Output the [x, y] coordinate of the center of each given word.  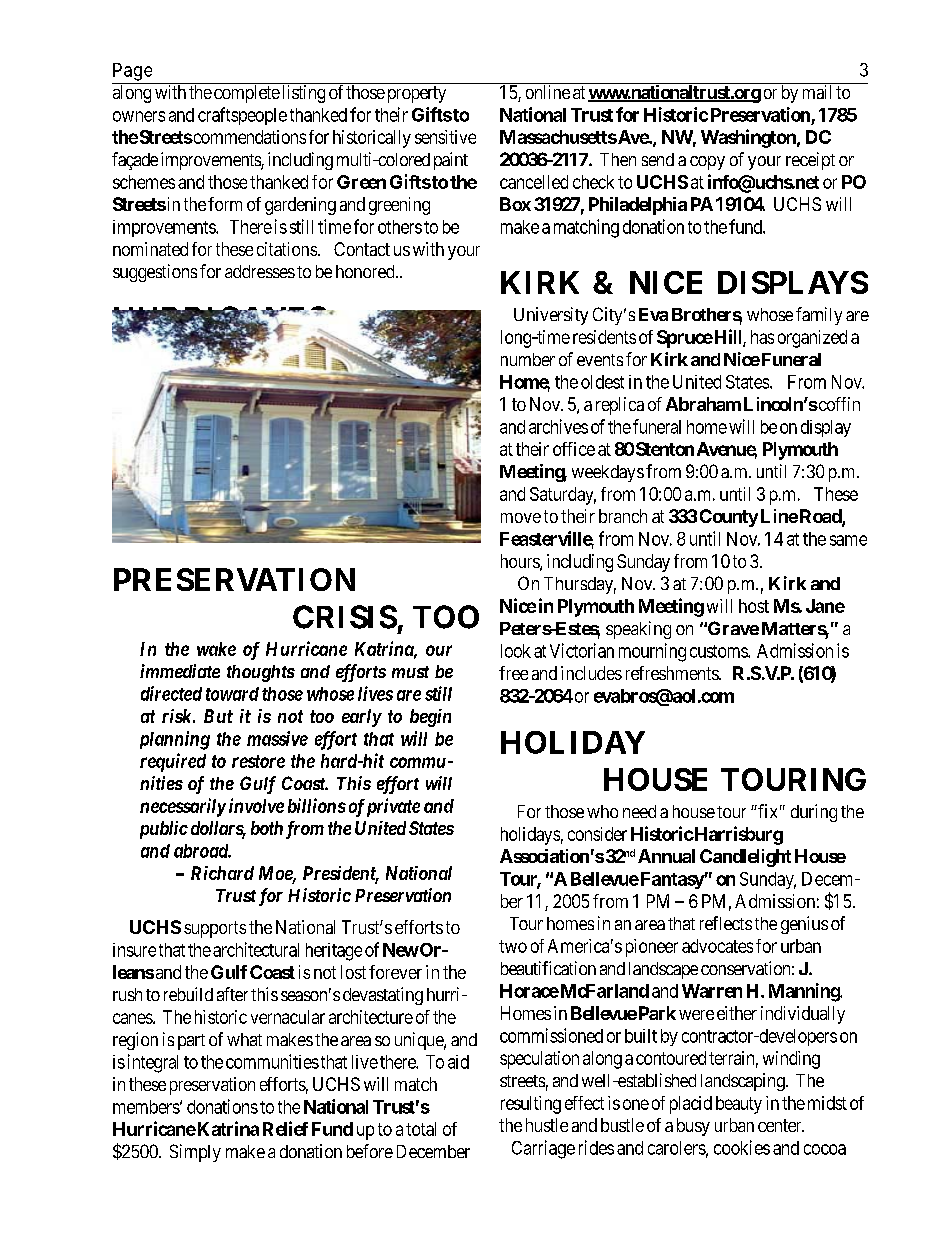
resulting [531, 1105]
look [516, 651]
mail [817, 92]
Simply [195, 1153]
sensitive [445, 137]
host [754, 606]
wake [216, 649]
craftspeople [242, 116]
